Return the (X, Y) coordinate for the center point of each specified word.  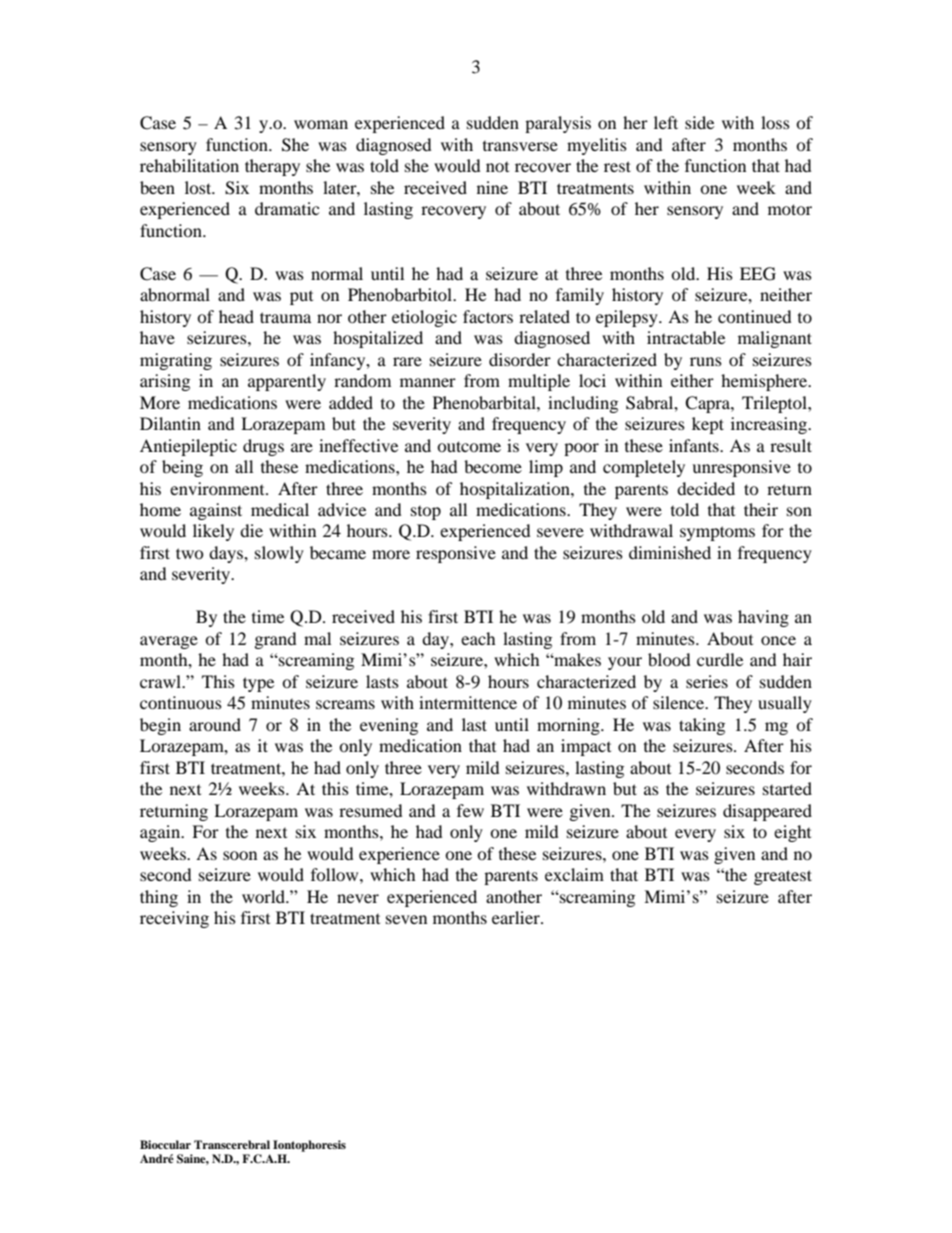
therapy (272, 167)
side (699, 122)
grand (276, 640)
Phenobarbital (485, 402)
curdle (720, 659)
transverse (520, 146)
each (478, 638)
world (265, 896)
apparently (287, 382)
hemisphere (765, 382)
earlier (517, 917)
